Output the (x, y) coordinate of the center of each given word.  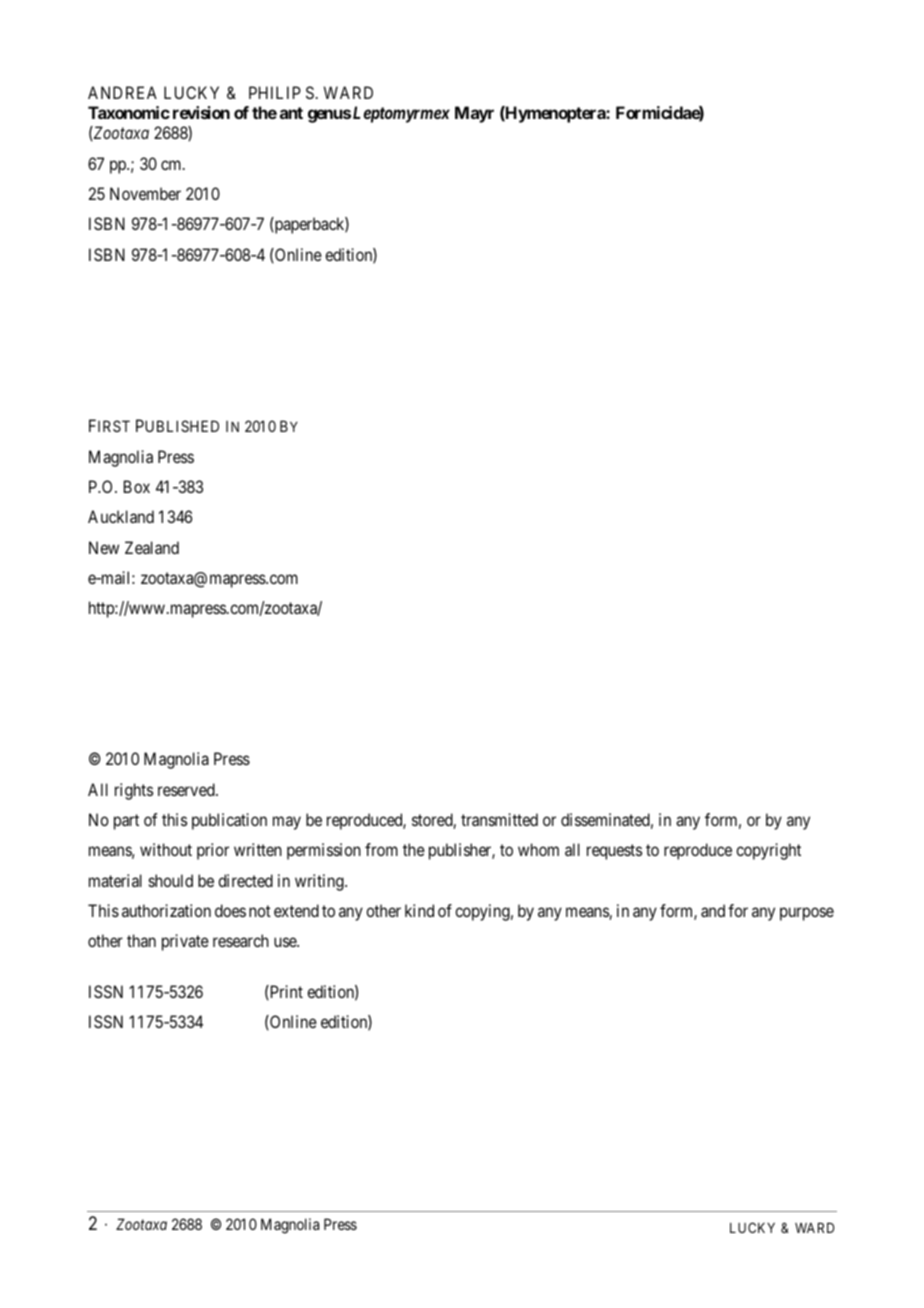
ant (291, 113)
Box (137, 486)
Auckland (121, 516)
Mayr (474, 114)
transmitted (499, 819)
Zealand (152, 547)
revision (201, 112)
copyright (768, 851)
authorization (166, 910)
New (104, 547)
